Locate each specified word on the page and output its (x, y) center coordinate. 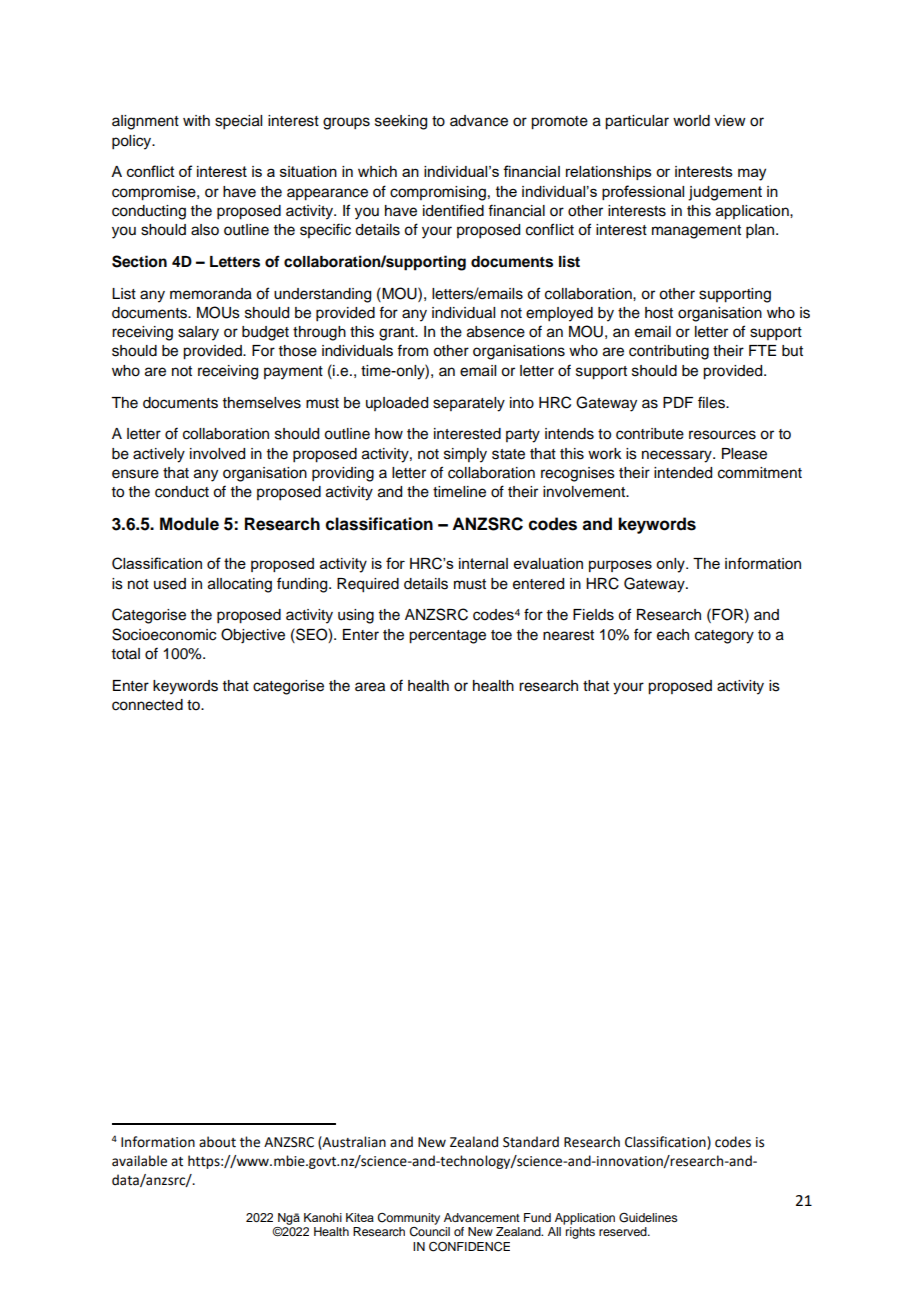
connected (147, 705)
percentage (447, 637)
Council (429, 1232)
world (691, 121)
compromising (438, 193)
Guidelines (648, 1218)
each (673, 635)
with (196, 120)
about (217, 1142)
